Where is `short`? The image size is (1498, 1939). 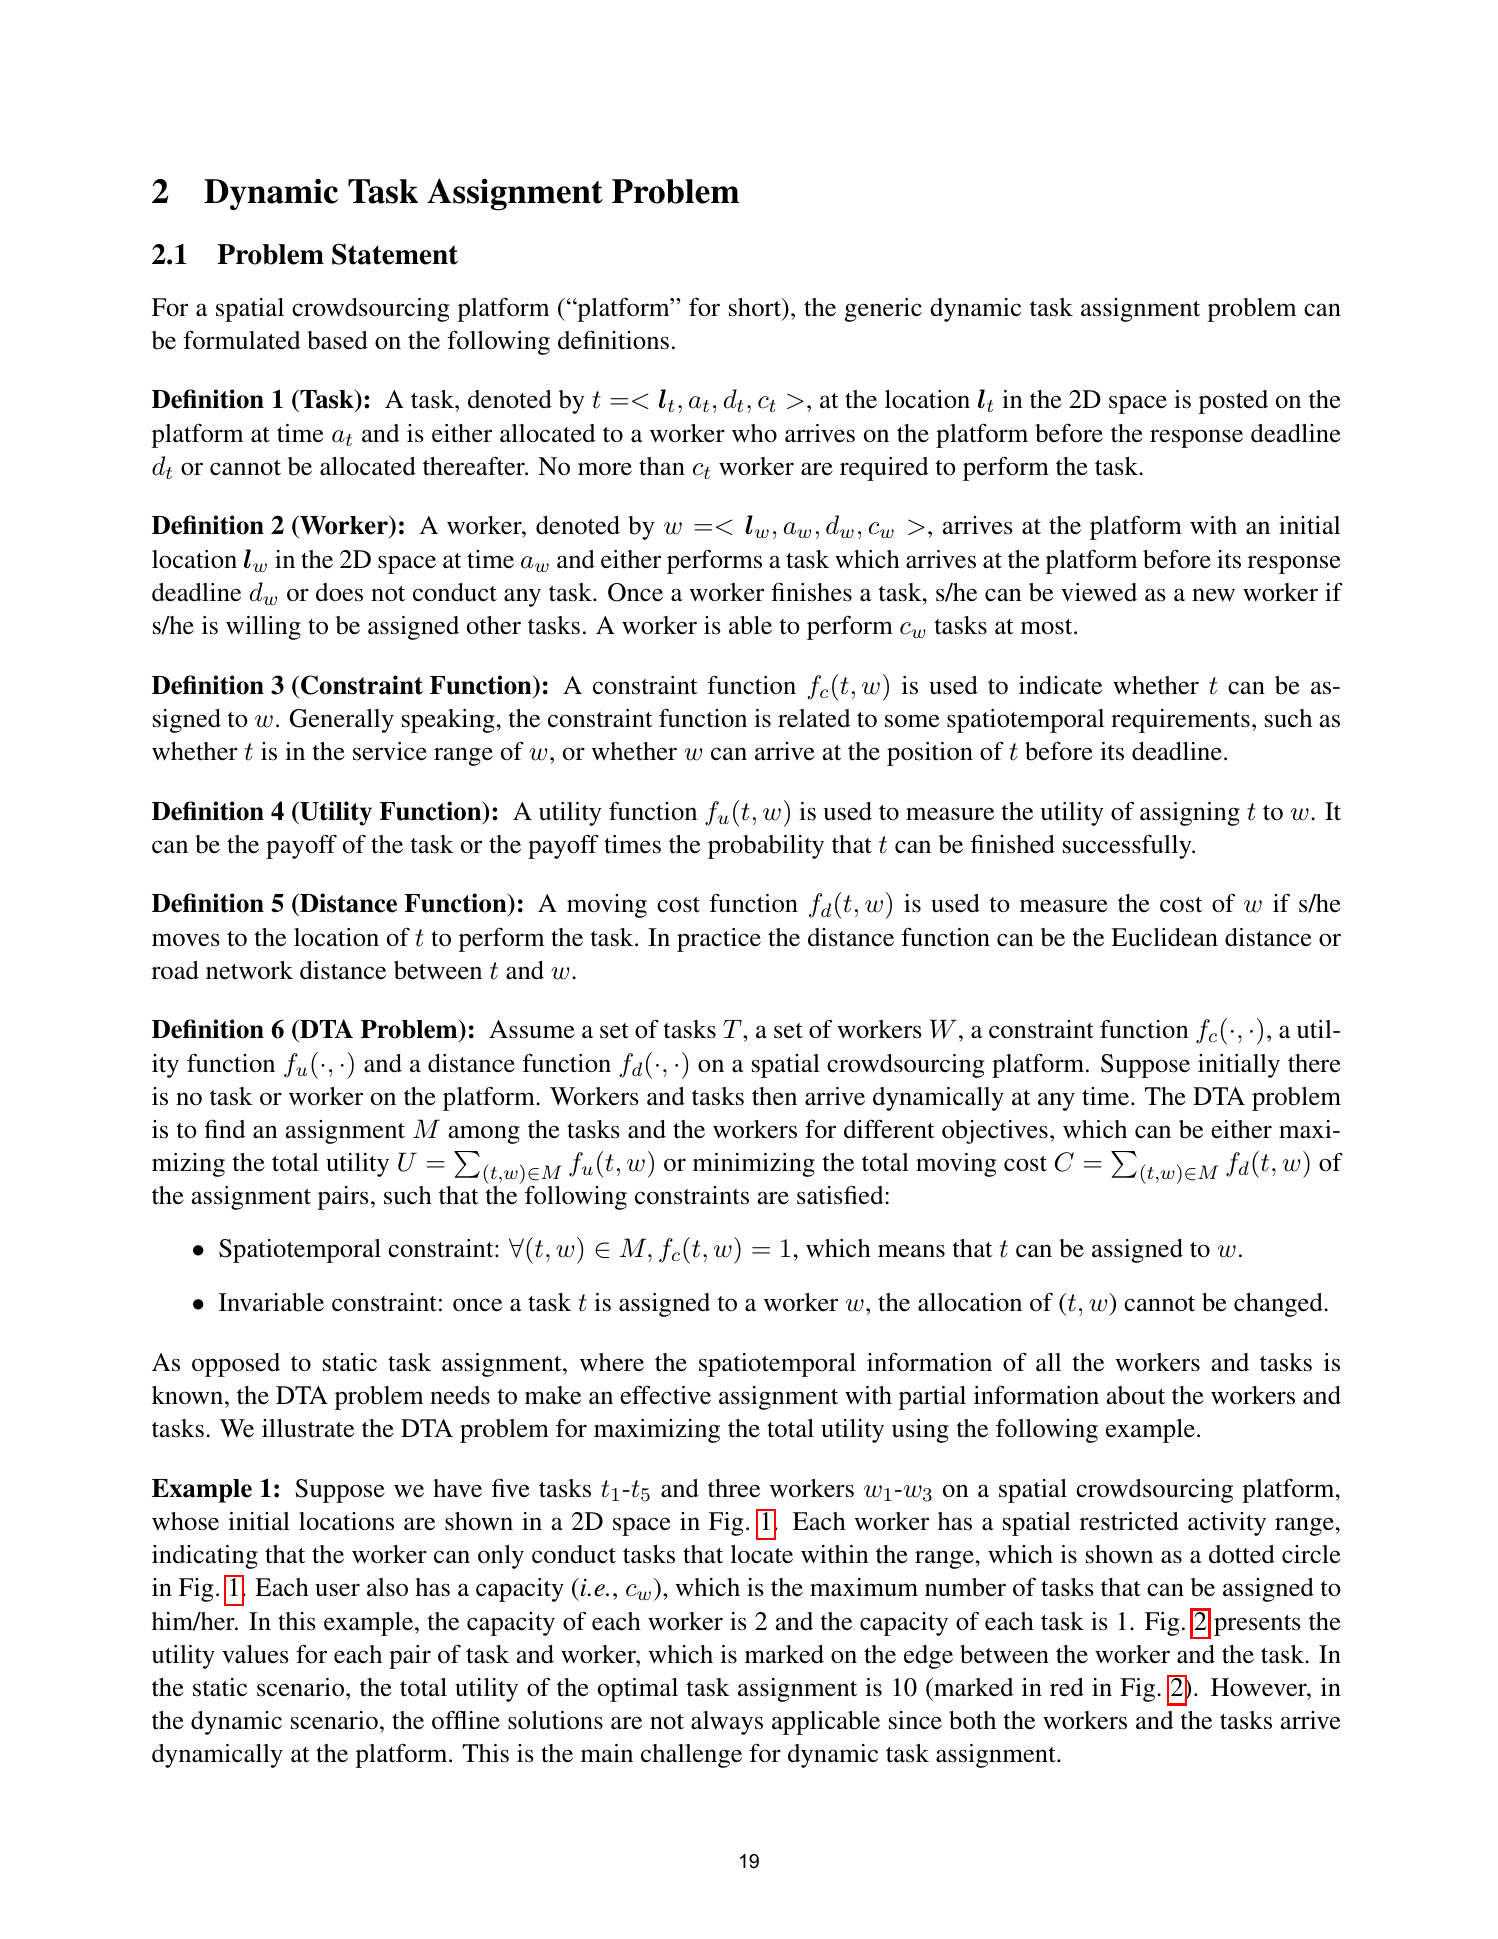
short is located at coordinates (756, 307).
